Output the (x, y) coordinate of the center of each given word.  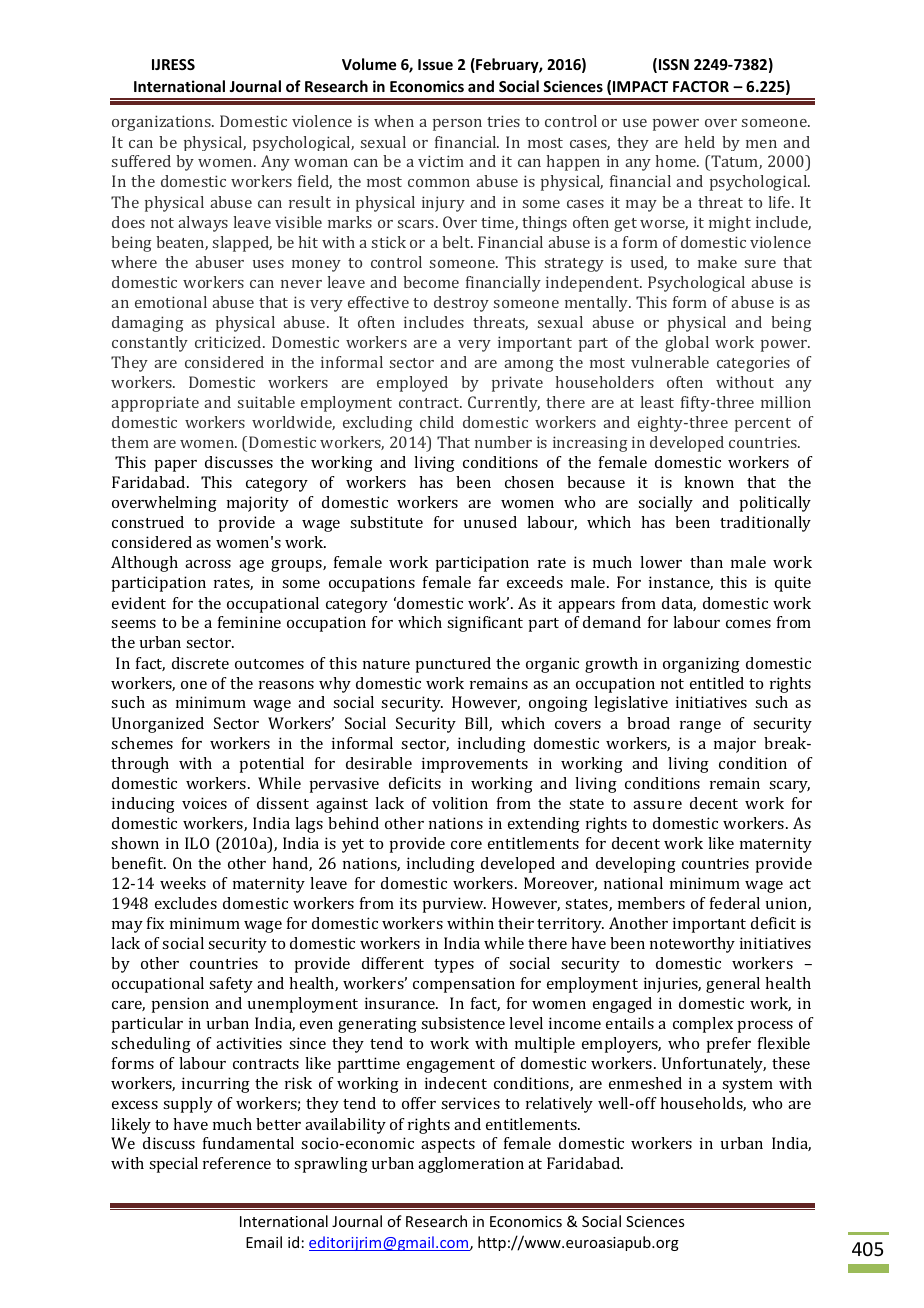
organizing (701, 665)
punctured (453, 665)
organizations (162, 123)
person (457, 125)
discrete (200, 663)
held (699, 142)
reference (237, 1163)
